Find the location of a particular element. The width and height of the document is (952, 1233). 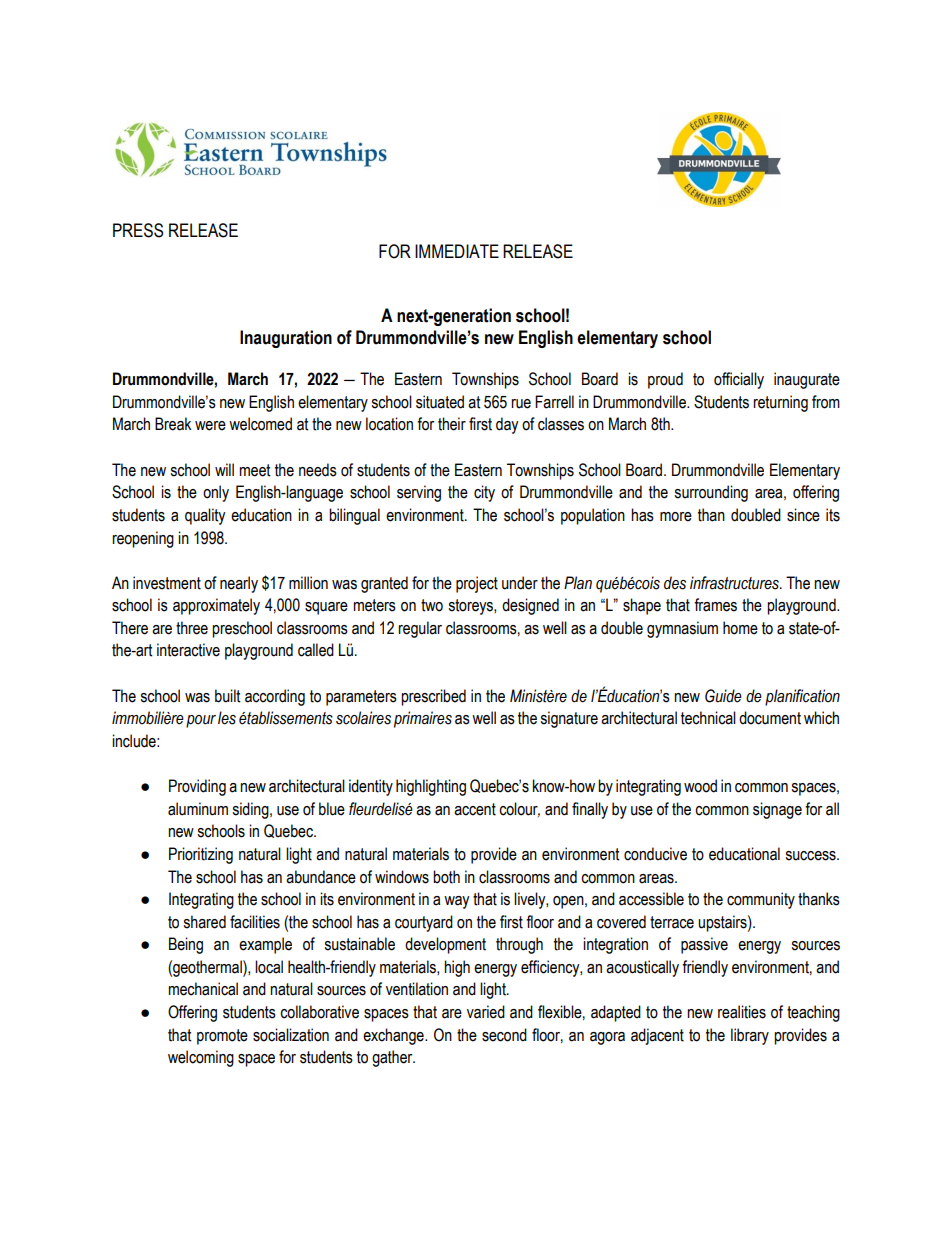

officially is located at coordinates (739, 380).
